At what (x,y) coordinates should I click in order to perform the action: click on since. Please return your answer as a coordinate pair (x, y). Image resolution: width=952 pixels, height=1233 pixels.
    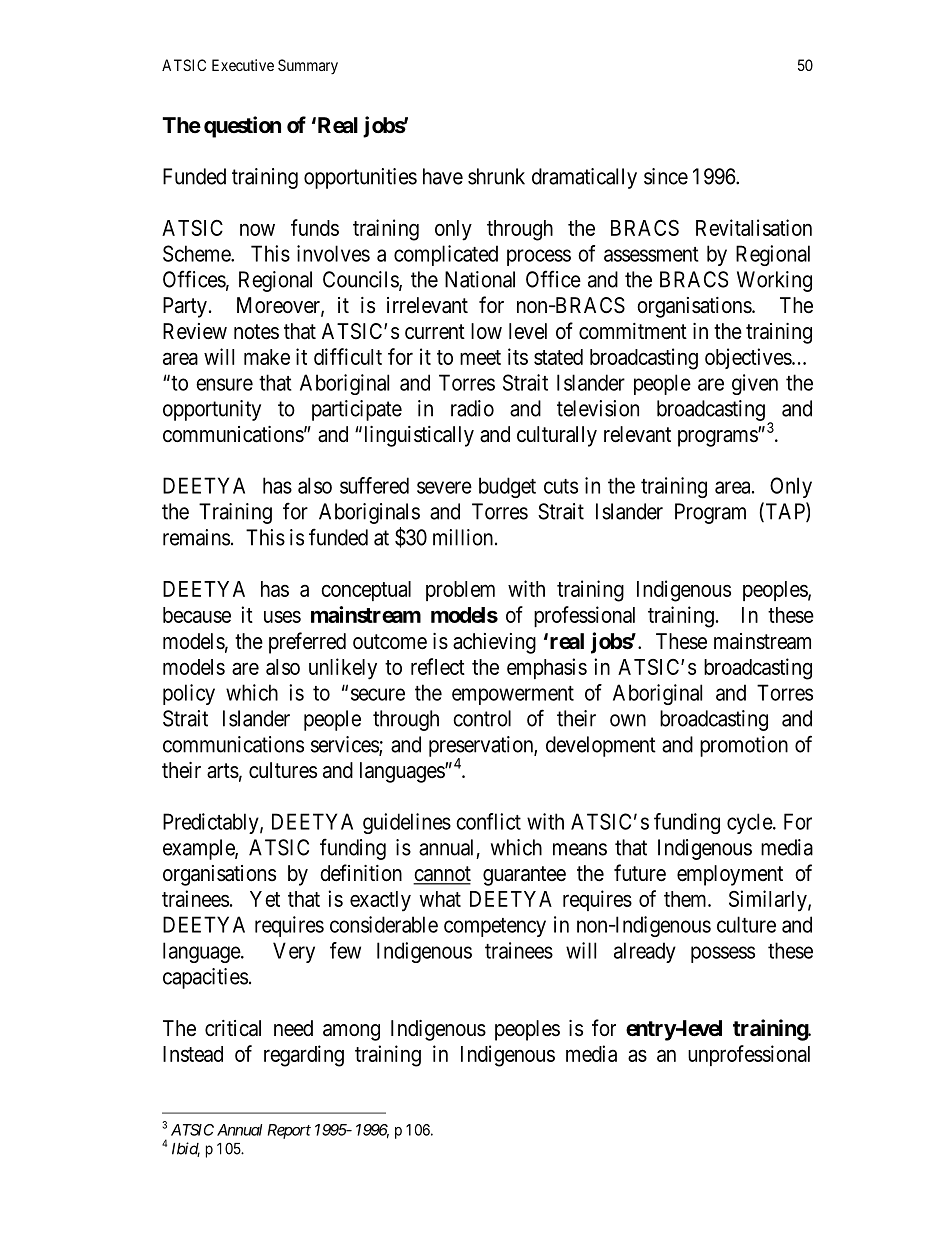
    Looking at the image, I should click on (666, 176).
